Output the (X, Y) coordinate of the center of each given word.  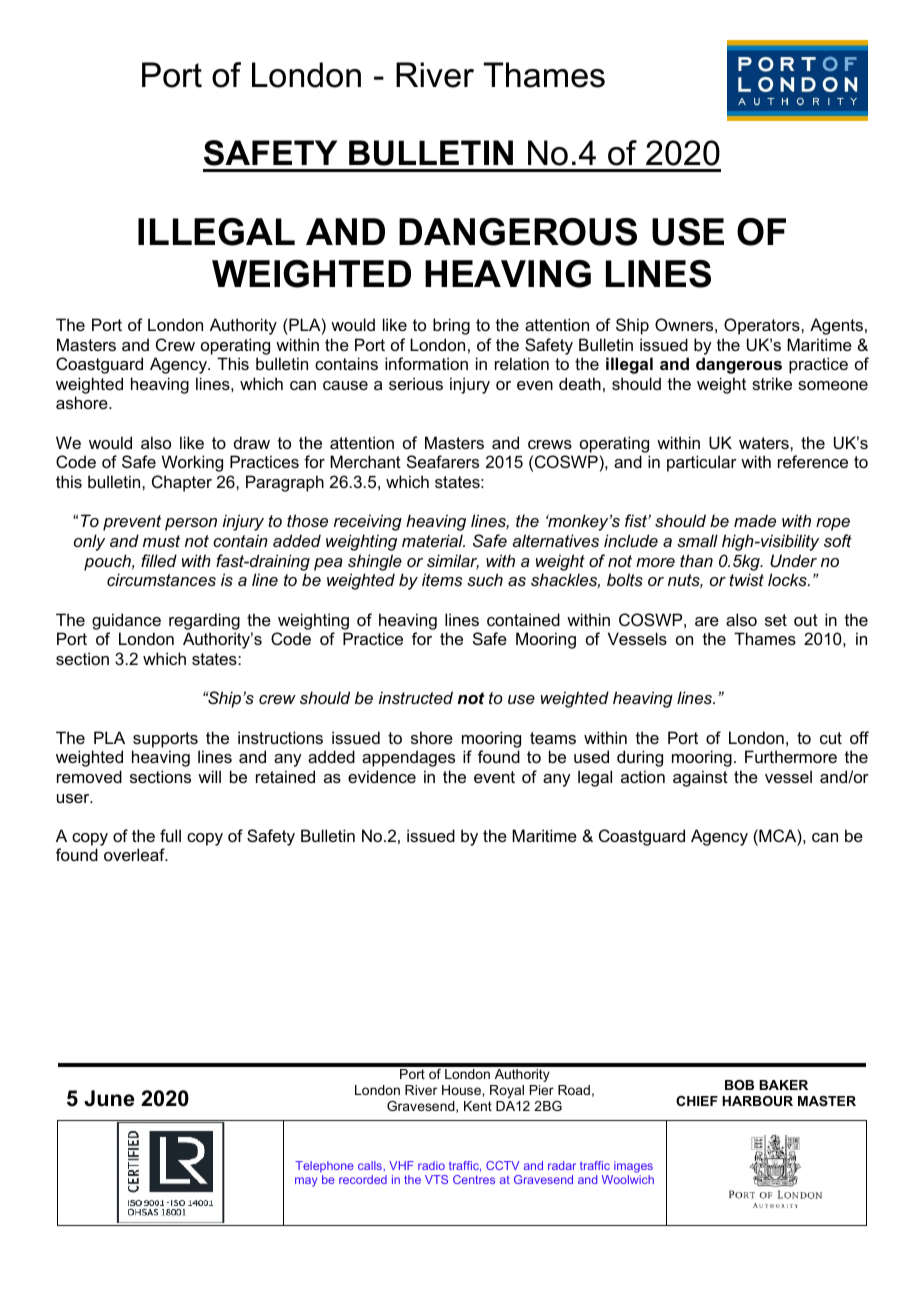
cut (831, 738)
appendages (408, 758)
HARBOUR (757, 1101)
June (109, 1098)
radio (431, 1165)
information (426, 363)
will (209, 776)
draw (252, 442)
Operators (763, 326)
